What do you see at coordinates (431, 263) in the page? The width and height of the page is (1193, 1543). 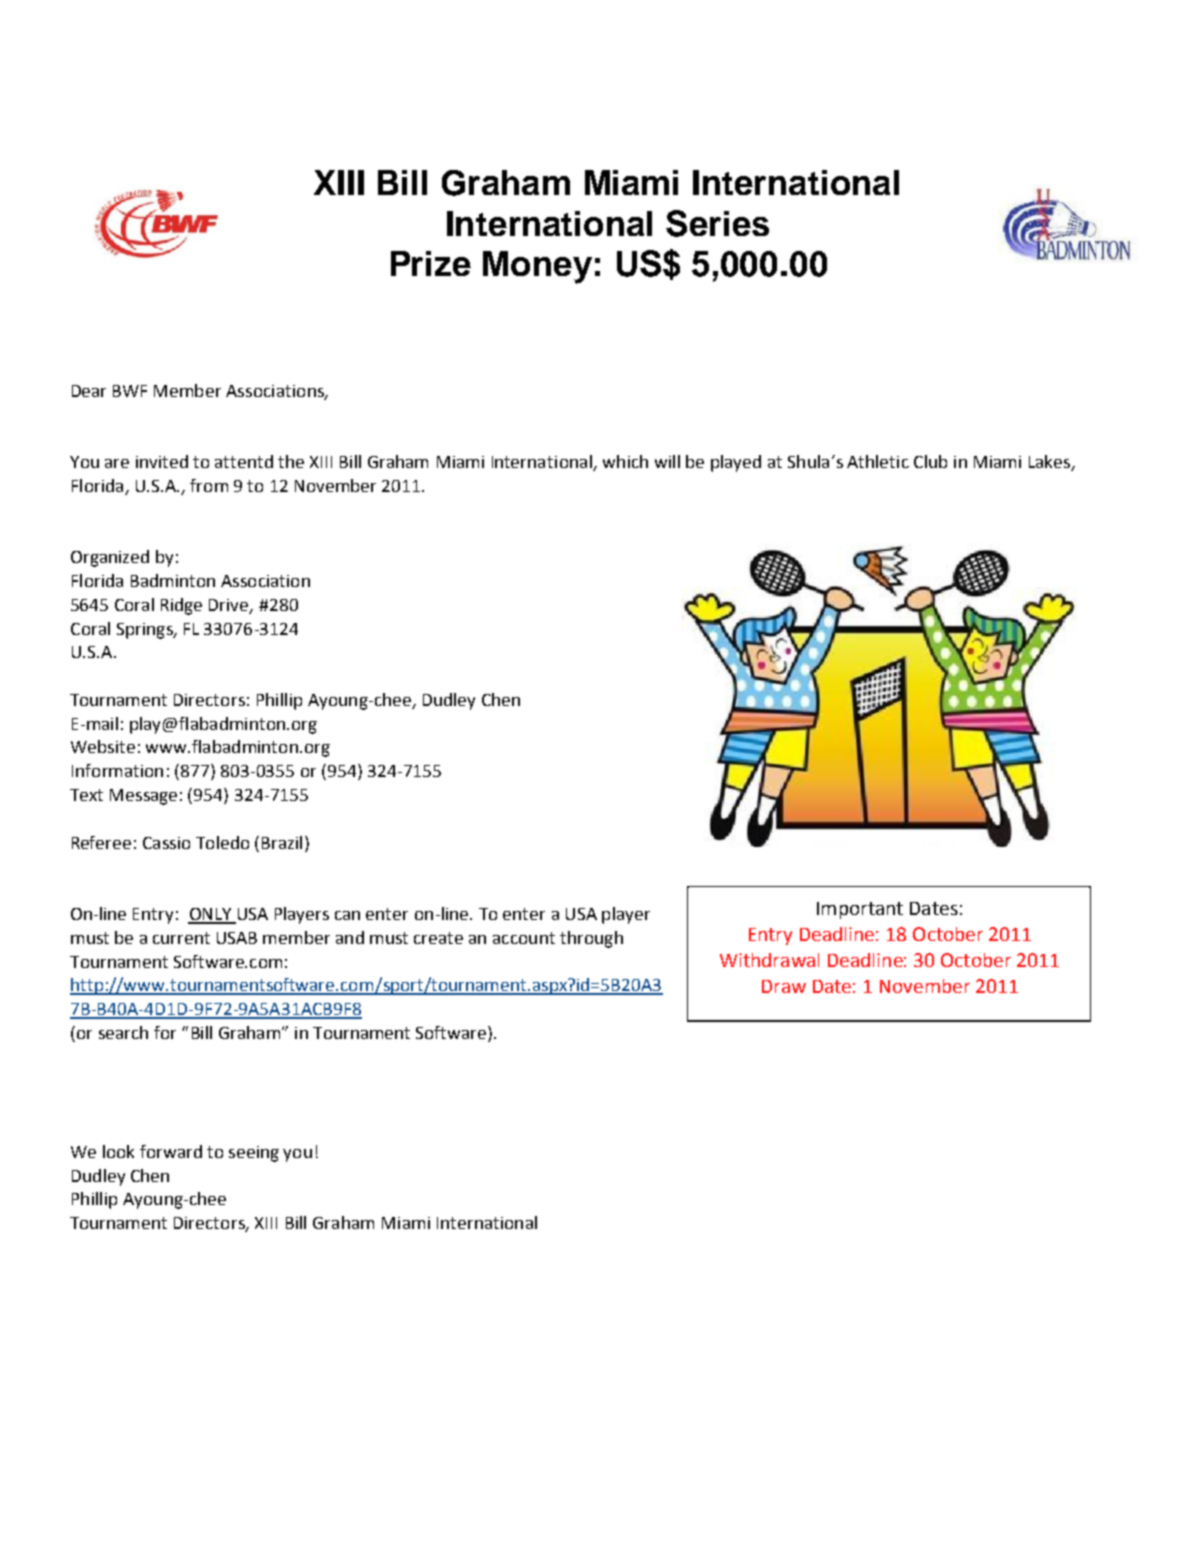 I see `Prize` at bounding box center [431, 263].
